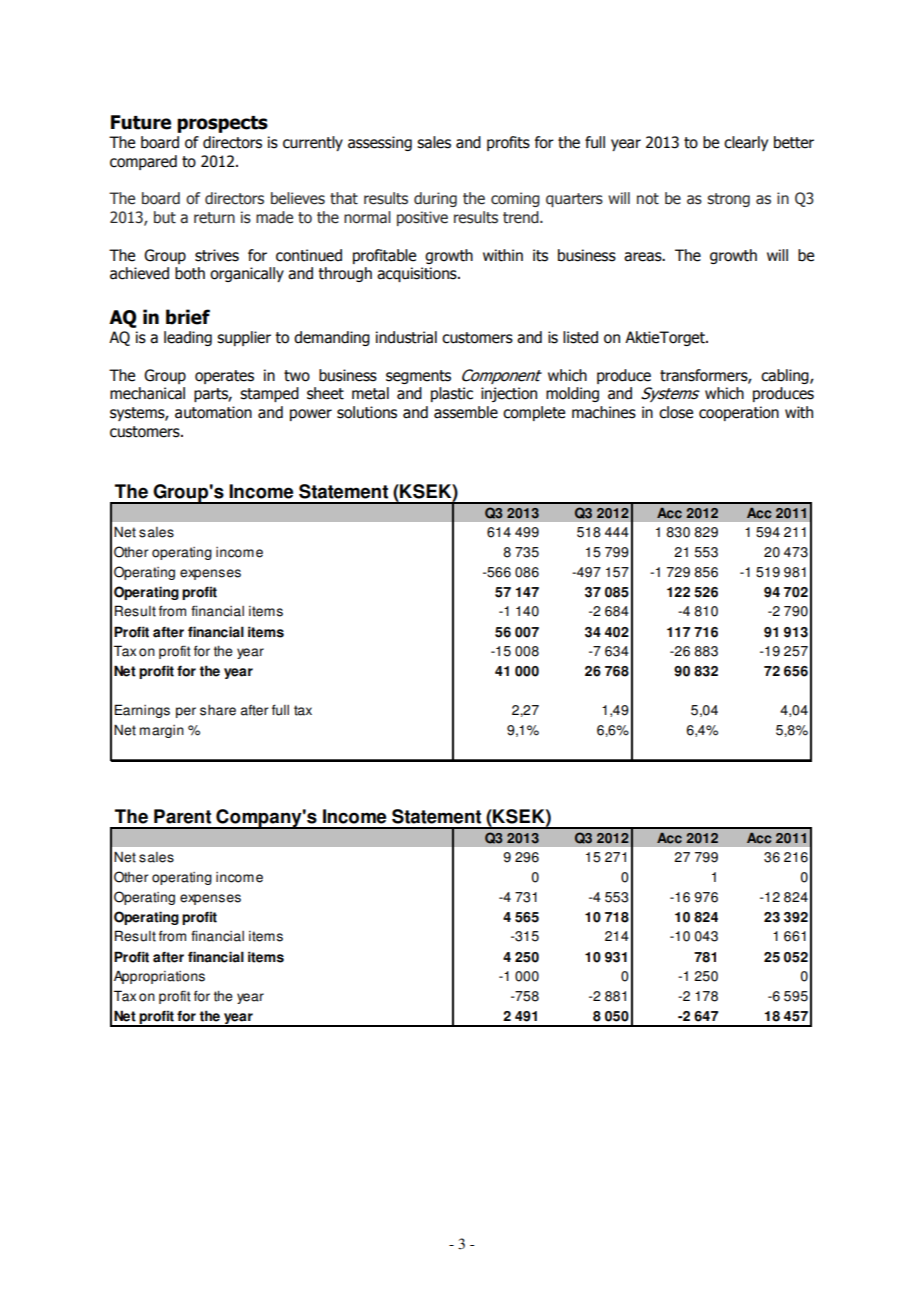  Describe the element at coordinates (182, 816) in the screenshot. I see `Parent` at that location.
